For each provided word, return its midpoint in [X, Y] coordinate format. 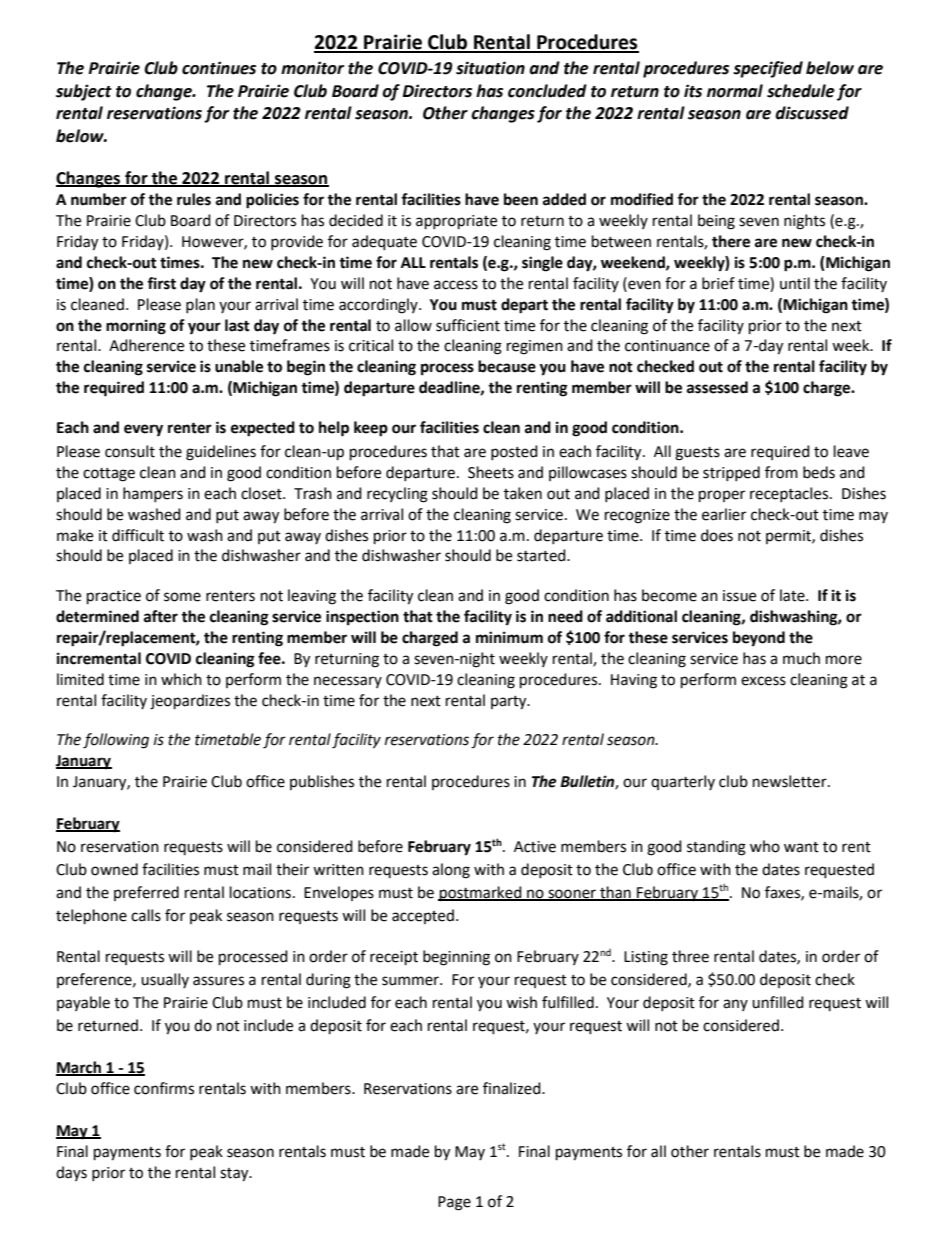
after [161, 616]
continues [219, 68]
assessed [717, 387]
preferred [146, 893]
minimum [509, 637]
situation [490, 68]
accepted [423, 916]
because [507, 366]
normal [735, 91]
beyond [759, 639]
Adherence [146, 345]
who [765, 846]
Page [454, 1203]
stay [235, 1175]
